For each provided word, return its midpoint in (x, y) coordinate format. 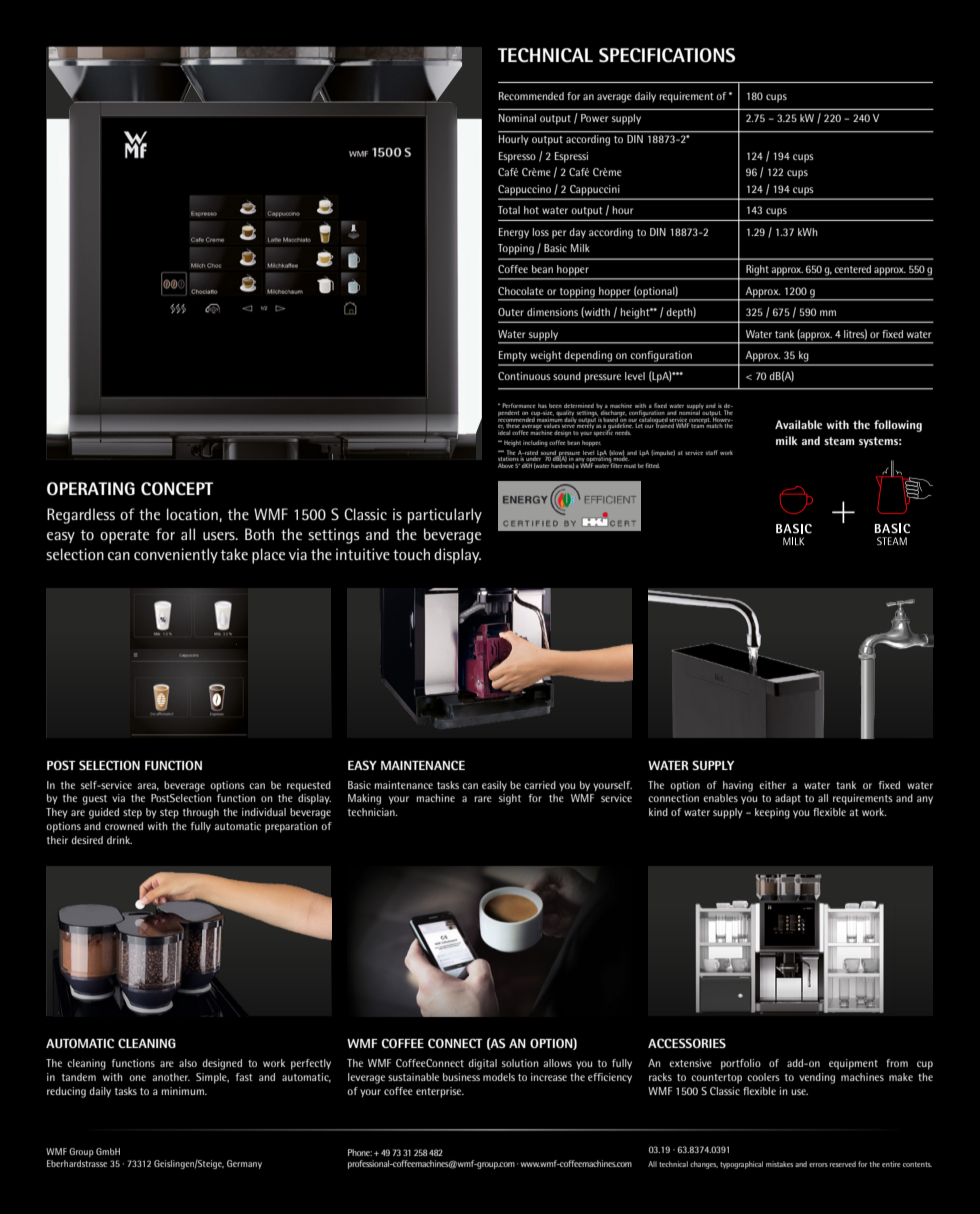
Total (509, 210)
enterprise (440, 1092)
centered (852, 269)
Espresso (517, 157)
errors (818, 1165)
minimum (183, 1091)
